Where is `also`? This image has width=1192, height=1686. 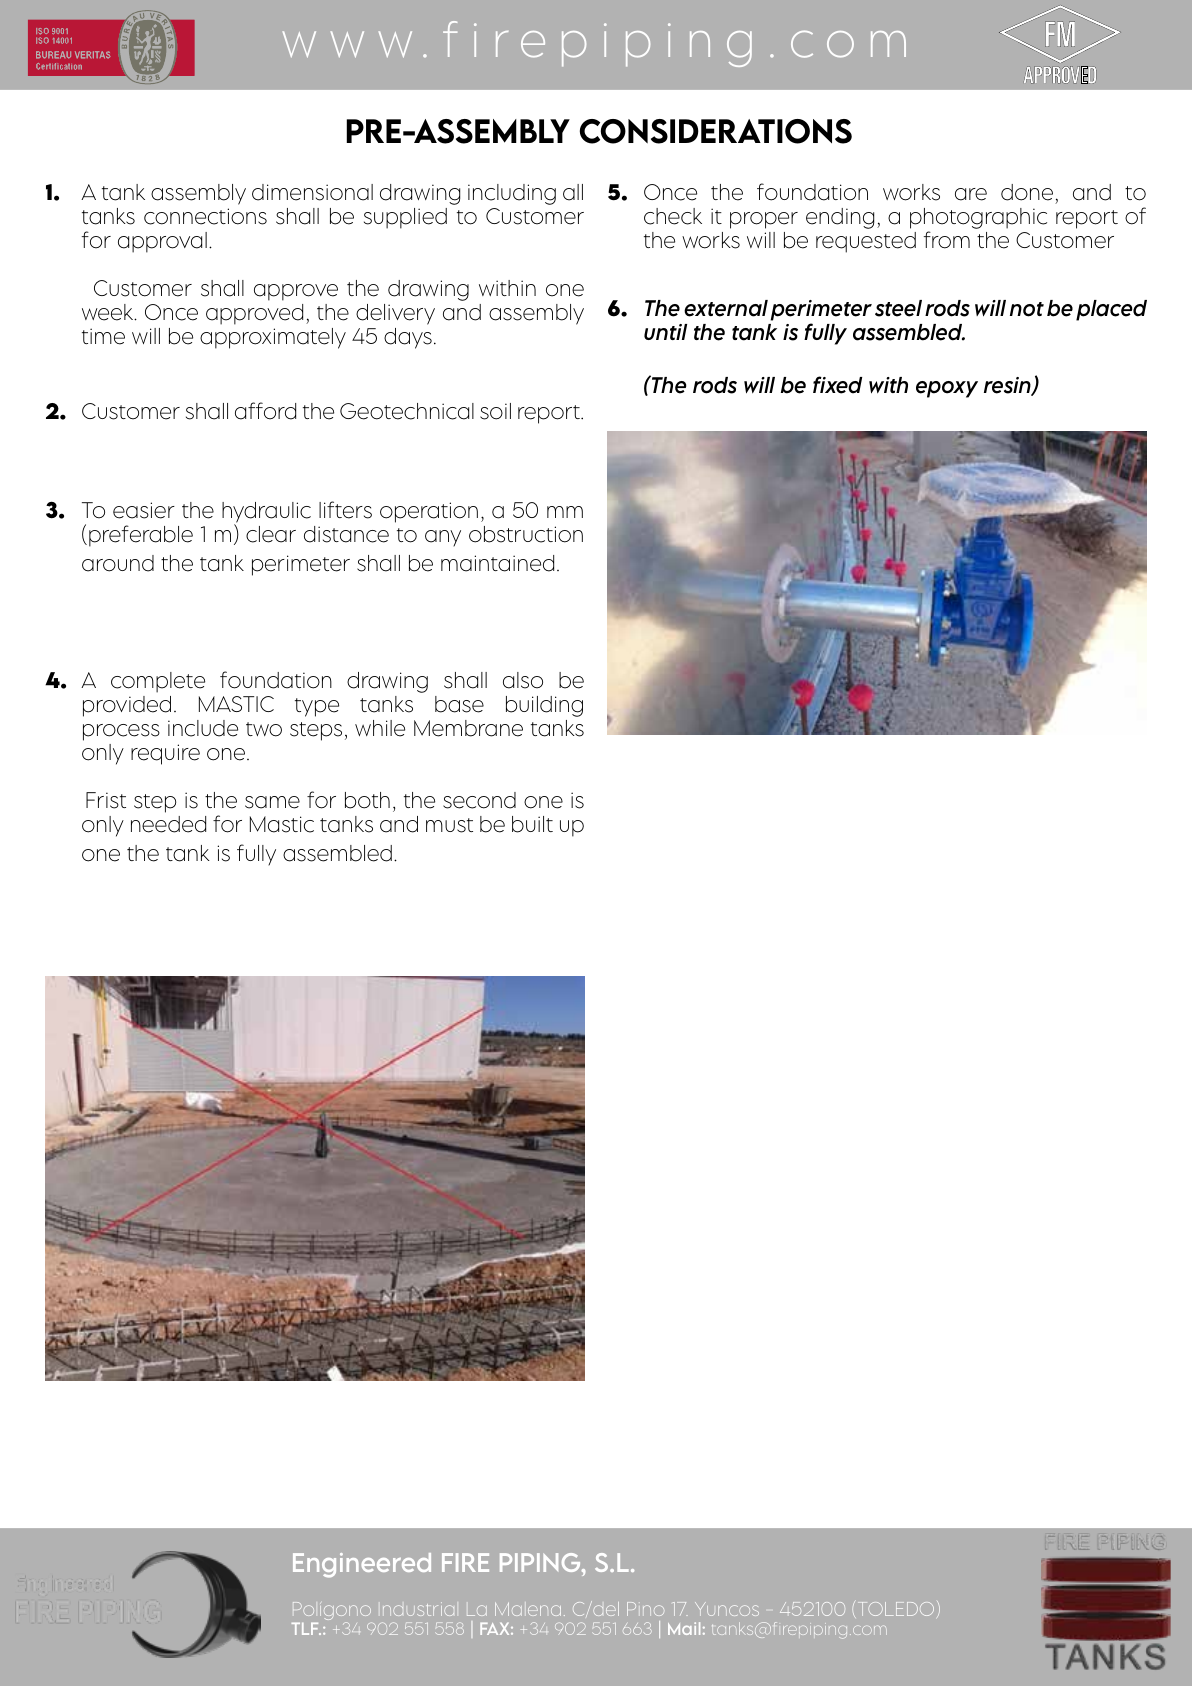
also is located at coordinates (523, 680).
